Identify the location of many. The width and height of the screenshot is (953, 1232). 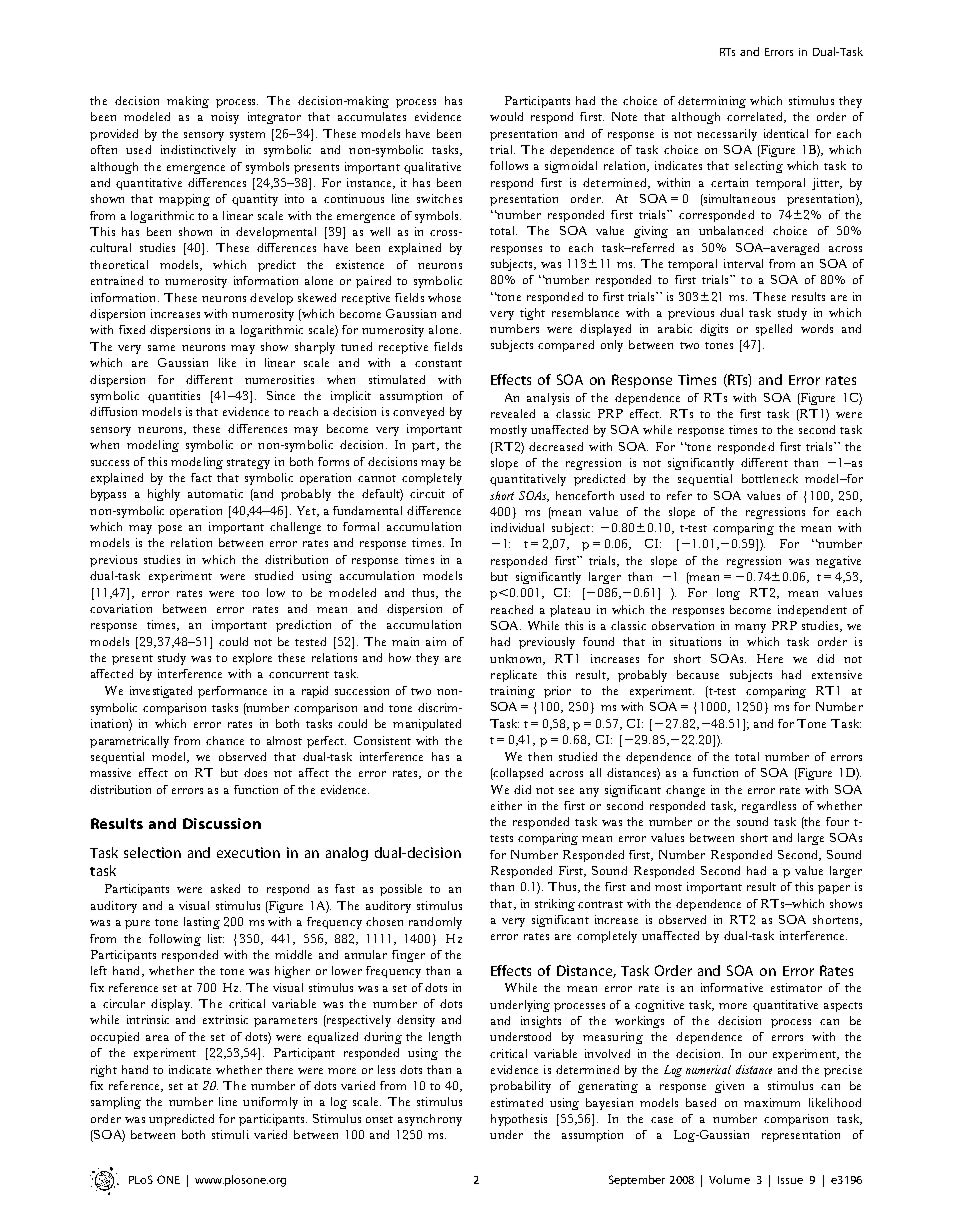
(750, 628).
